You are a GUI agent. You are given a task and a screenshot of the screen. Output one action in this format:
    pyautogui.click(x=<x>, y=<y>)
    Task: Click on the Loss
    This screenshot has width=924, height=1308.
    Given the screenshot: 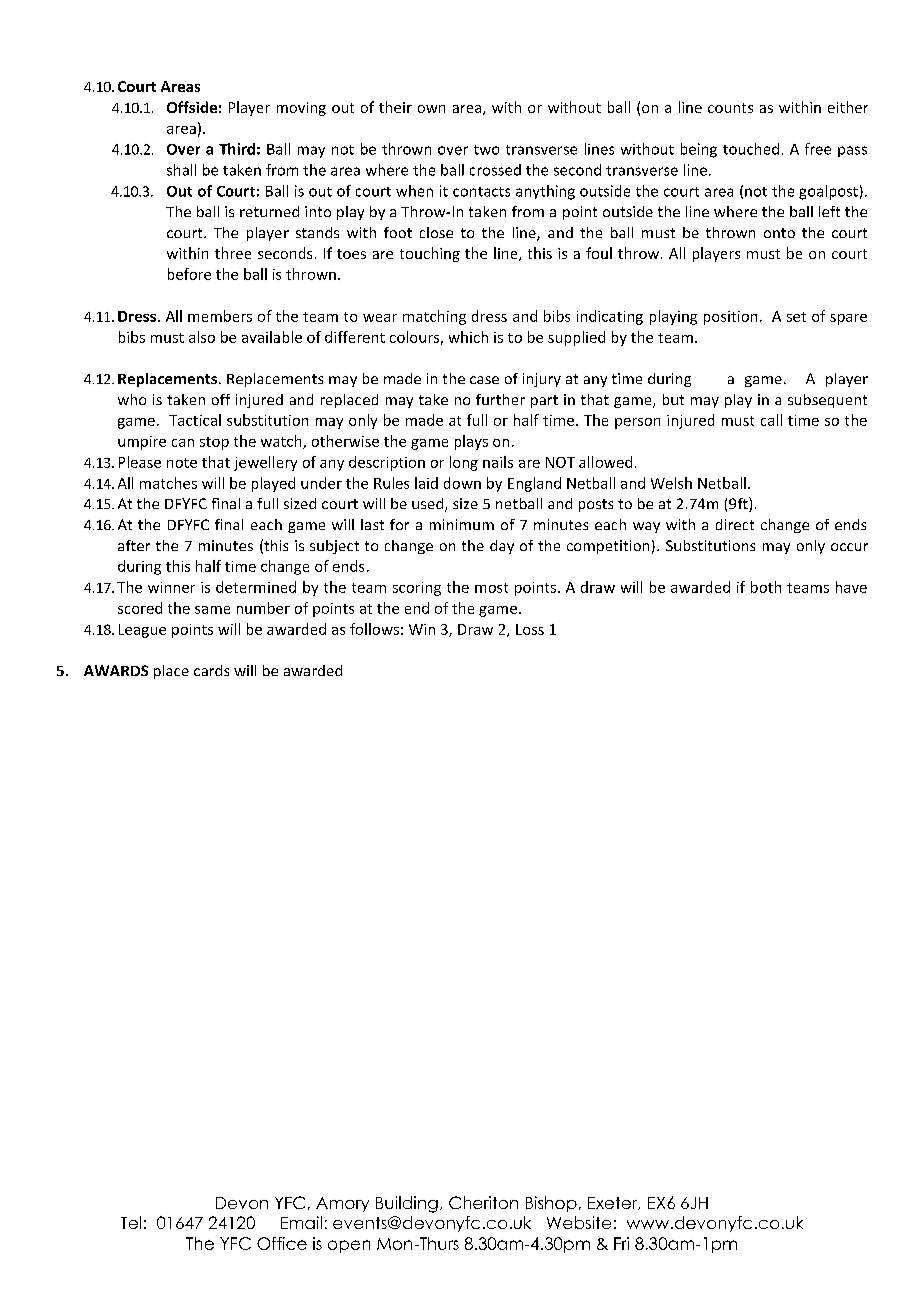 What is the action you would take?
    pyautogui.click(x=530, y=629)
